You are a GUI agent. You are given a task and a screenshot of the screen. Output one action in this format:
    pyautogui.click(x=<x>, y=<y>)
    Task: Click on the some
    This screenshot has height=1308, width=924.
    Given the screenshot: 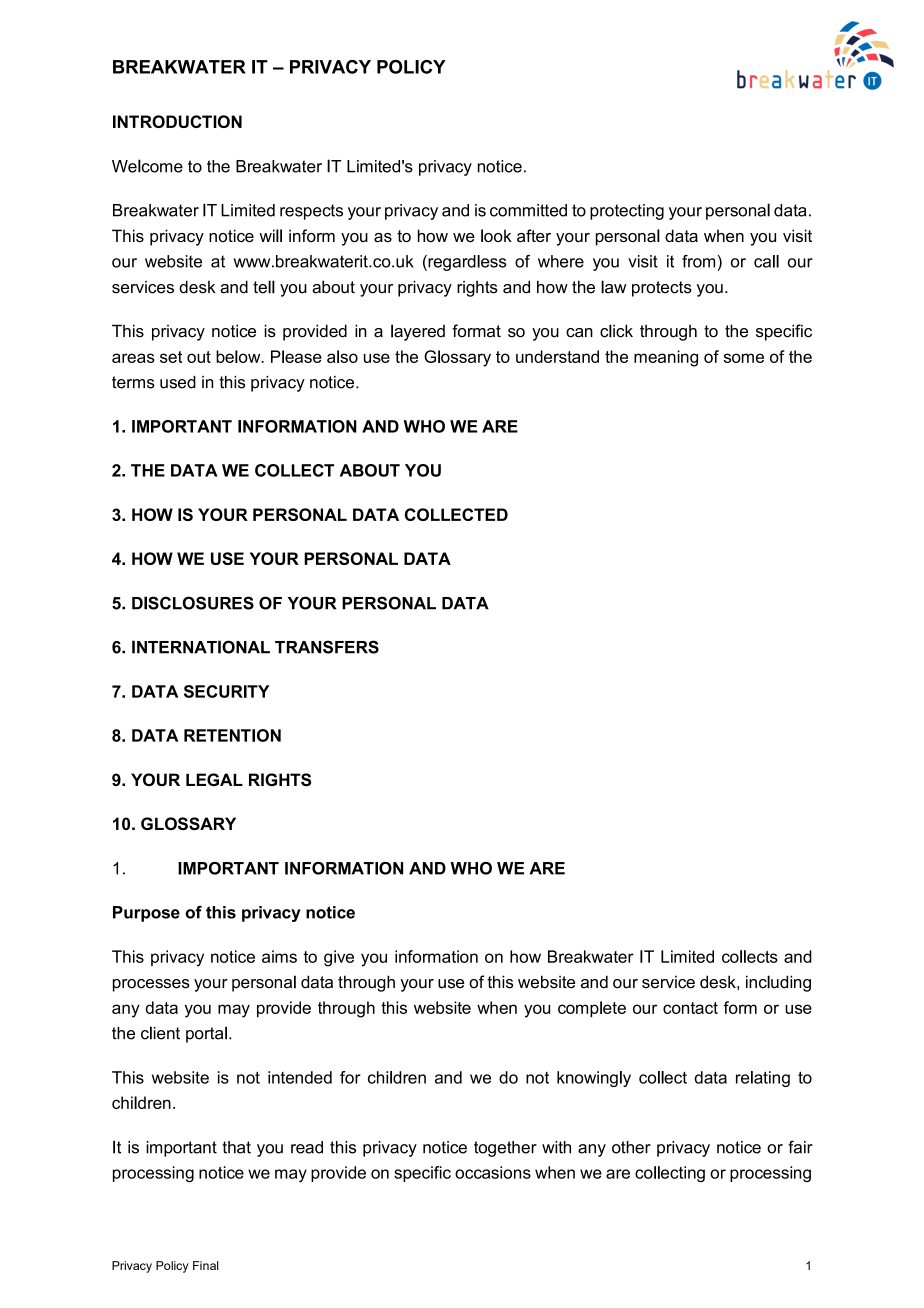 What is the action you would take?
    pyautogui.click(x=744, y=358)
